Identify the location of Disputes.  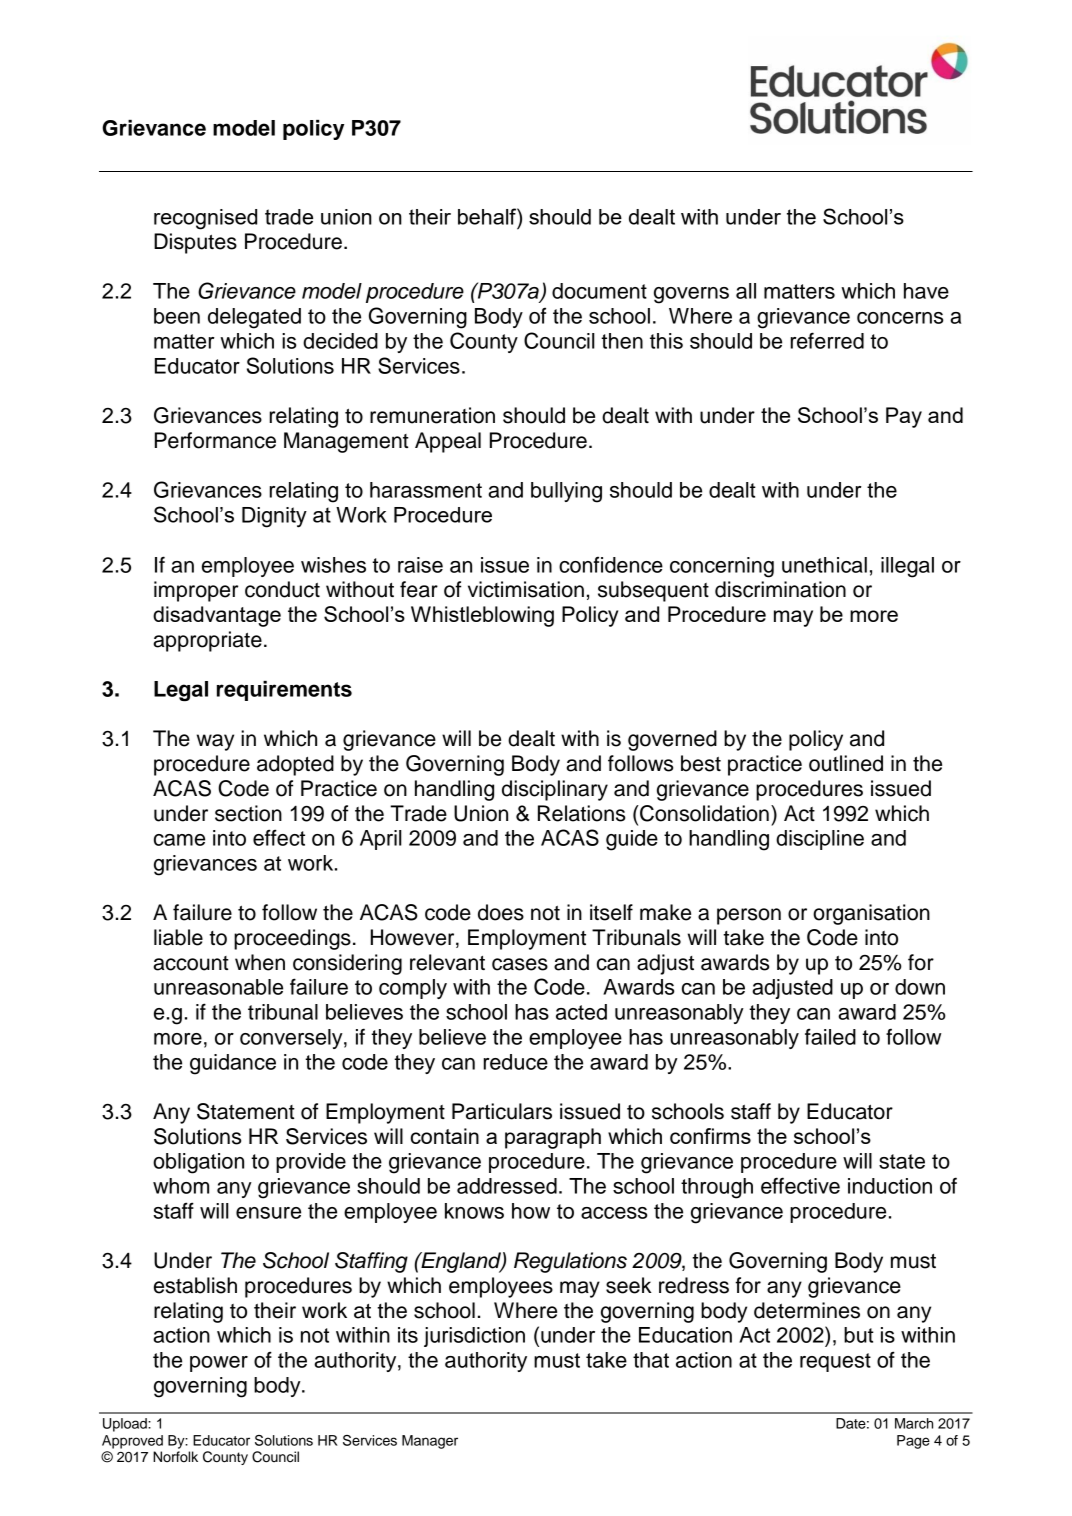
(195, 243).
